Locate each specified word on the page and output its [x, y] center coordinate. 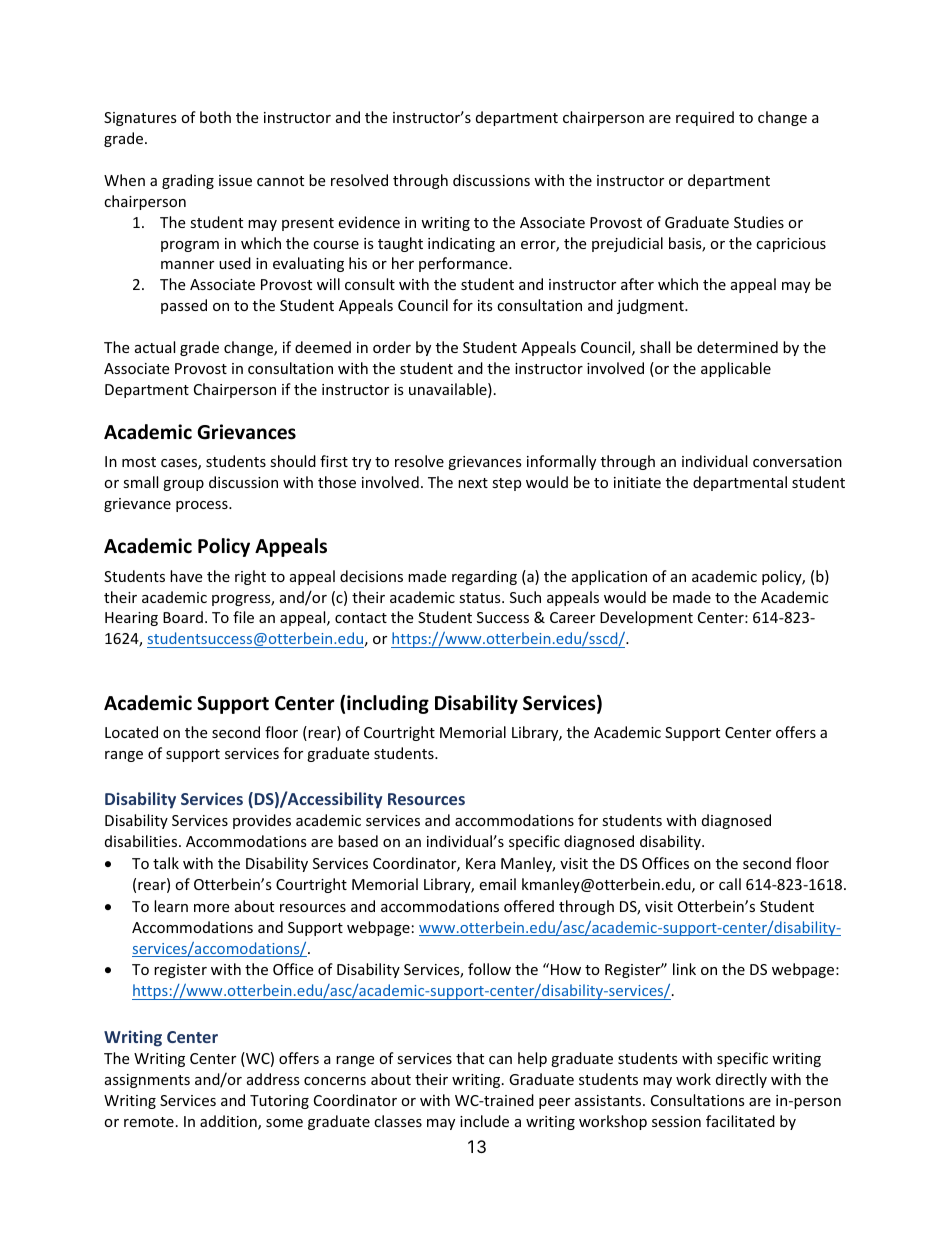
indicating [461, 244]
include [484, 1121]
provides [262, 821]
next [473, 483]
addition [229, 1122]
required [705, 118]
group [183, 485]
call [730, 884]
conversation [797, 461]
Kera [481, 863]
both [215, 117]
